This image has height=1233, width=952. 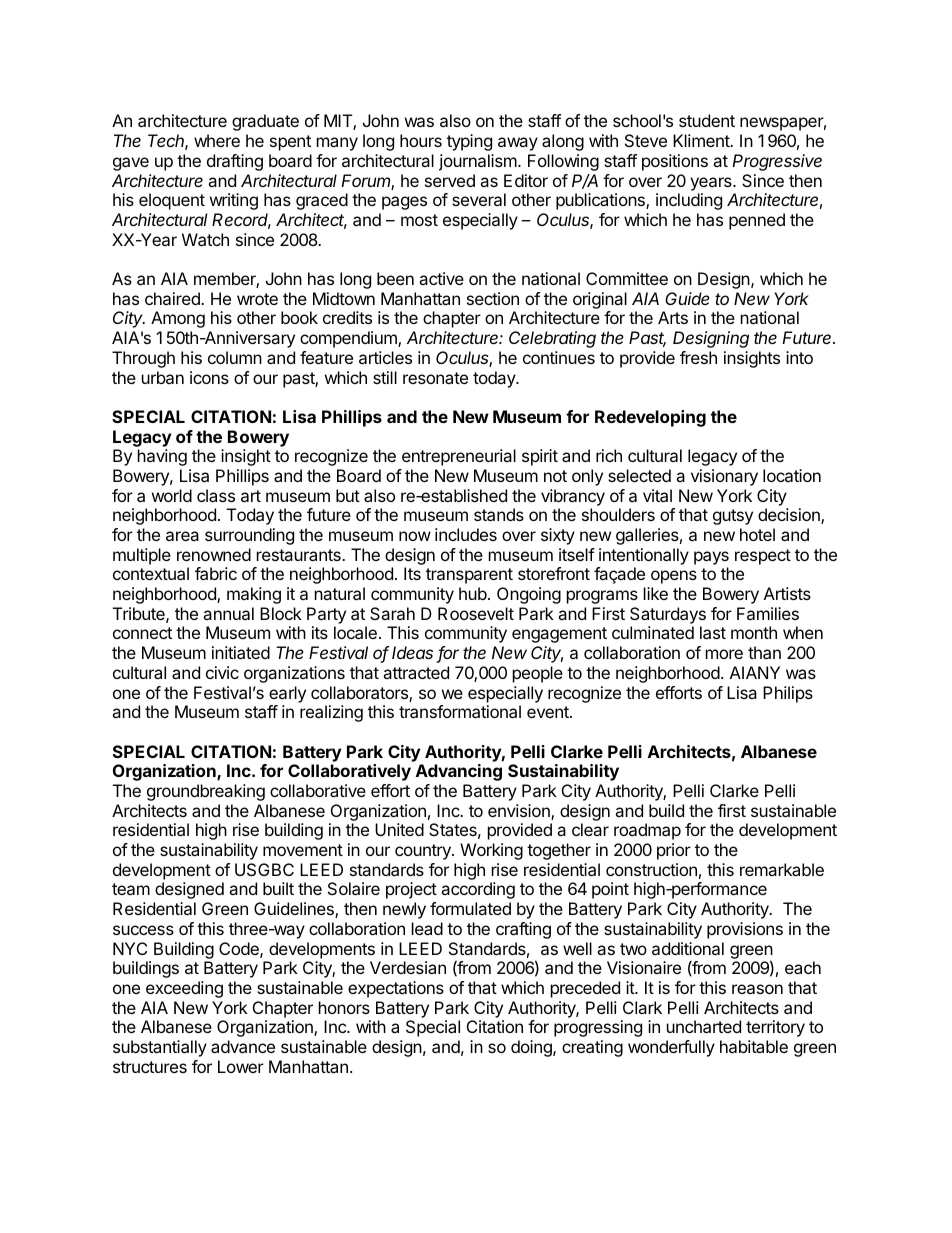 What do you see at coordinates (702, 140) in the image?
I see `Kliment` at bounding box center [702, 140].
